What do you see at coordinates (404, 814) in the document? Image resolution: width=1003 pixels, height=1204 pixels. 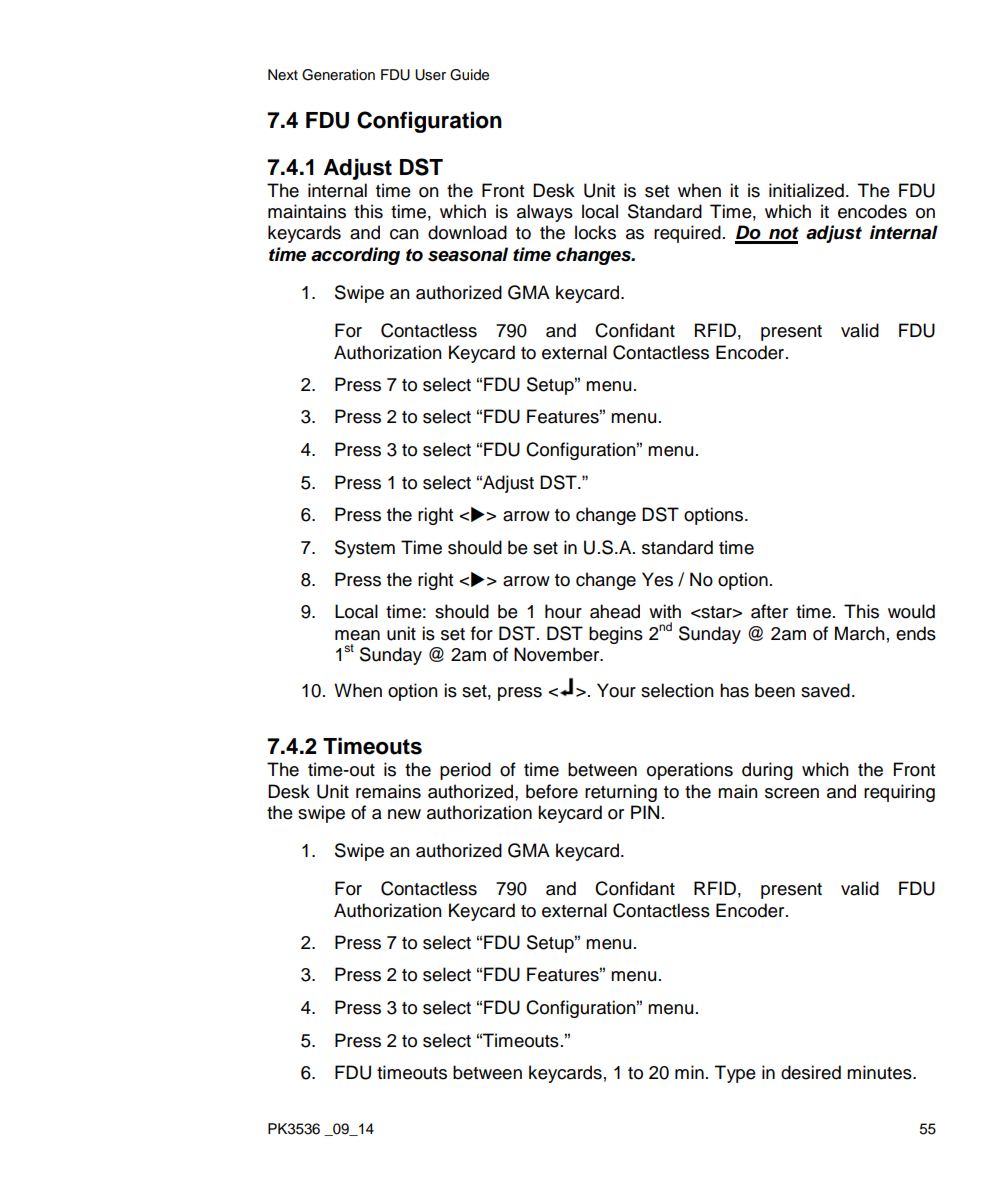 I see `new` at bounding box center [404, 814].
